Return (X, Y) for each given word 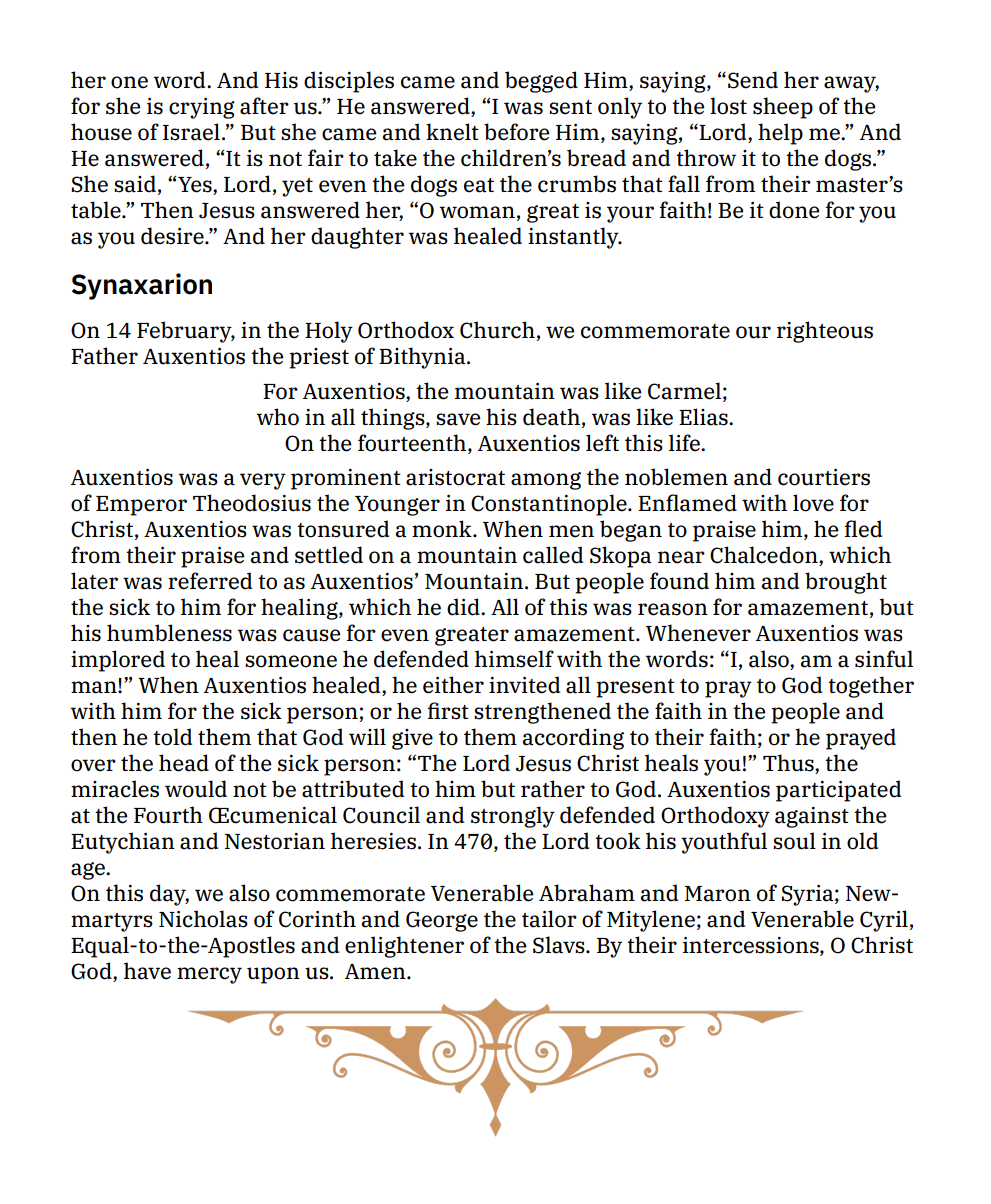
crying (202, 108)
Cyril (884, 921)
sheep (783, 108)
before (516, 132)
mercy (209, 975)
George (442, 921)
